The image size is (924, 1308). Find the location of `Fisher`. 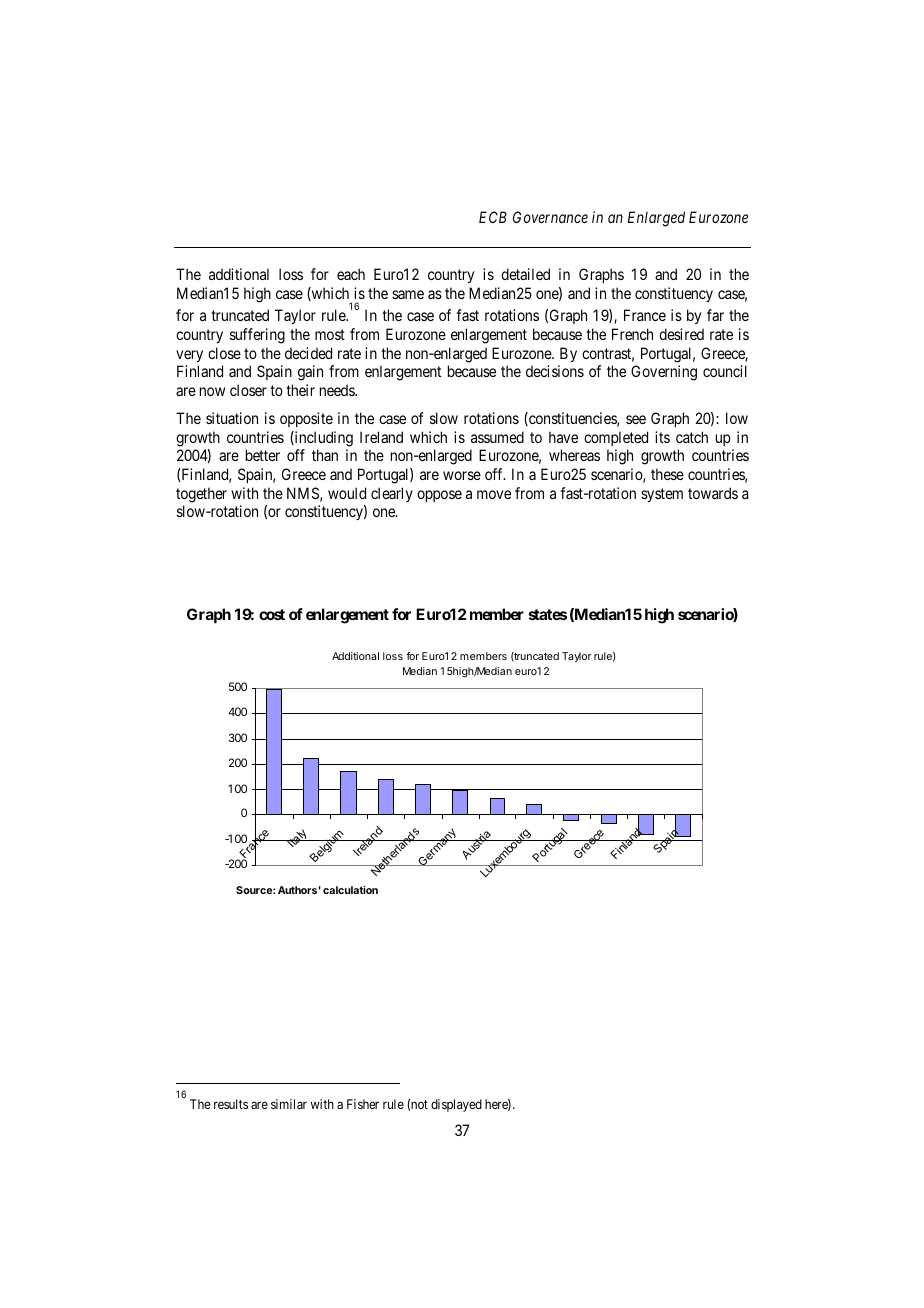

Fisher is located at coordinates (363, 1104).
